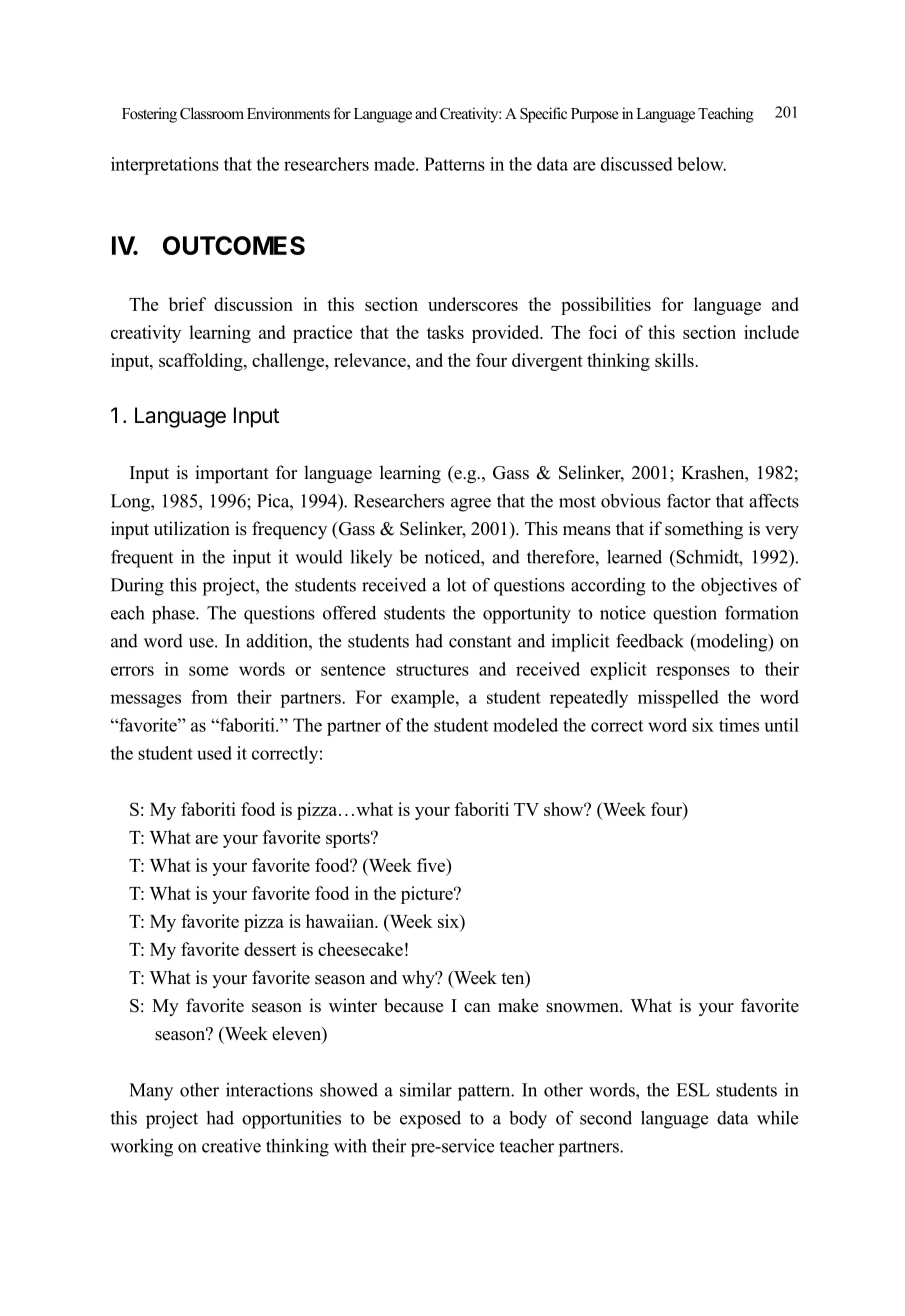  Describe the element at coordinates (471, 505) in the page. I see `agree` at that location.
